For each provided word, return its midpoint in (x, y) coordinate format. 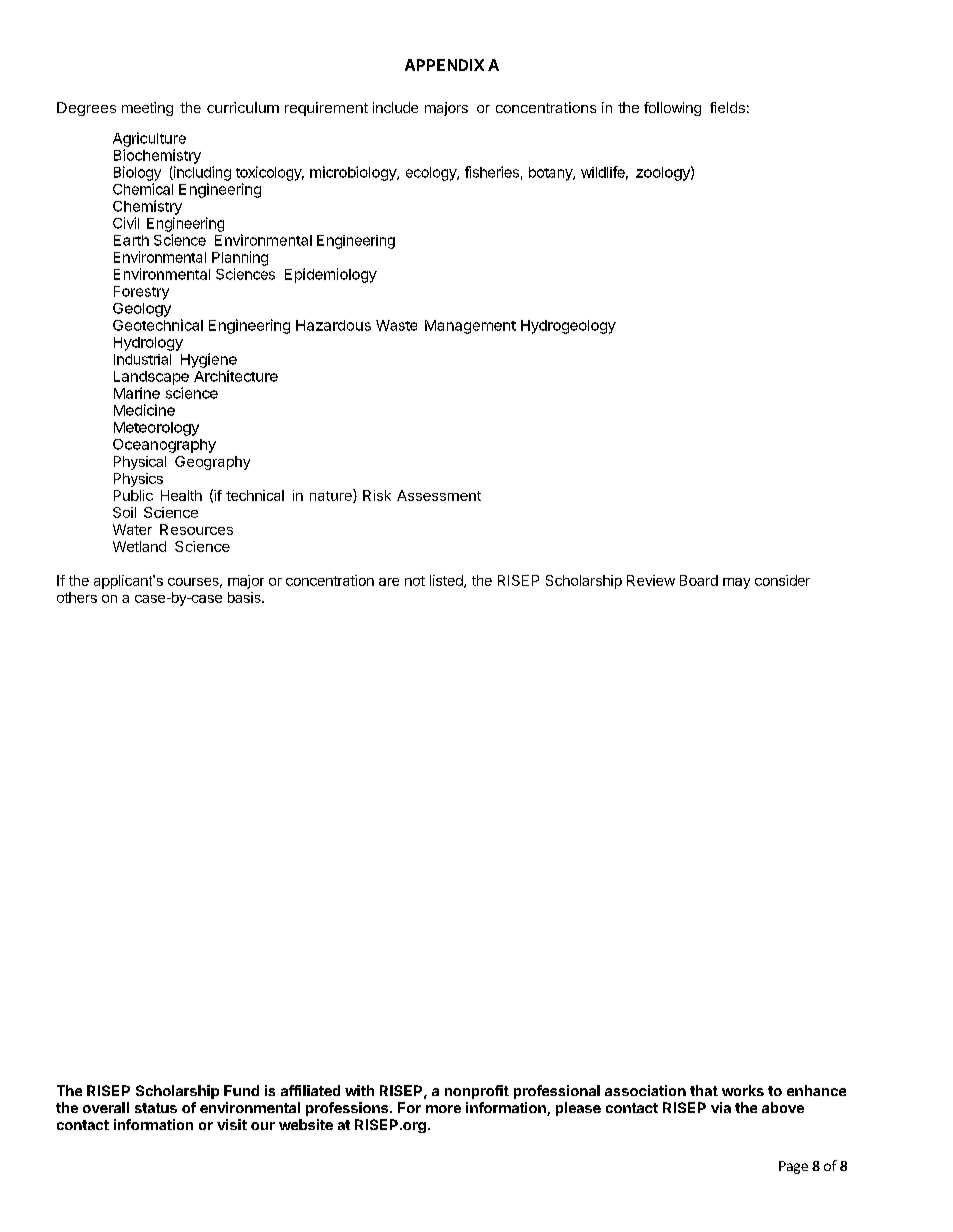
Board (699, 580)
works (743, 1090)
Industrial (142, 359)
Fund (241, 1090)
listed (447, 581)
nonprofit (477, 1092)
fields (727, 107)
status (156, 1108)
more (443, 1109)
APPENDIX (444, 65)
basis (245, 597)
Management (470, 327)
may (736, 583)
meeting (147, 109)
